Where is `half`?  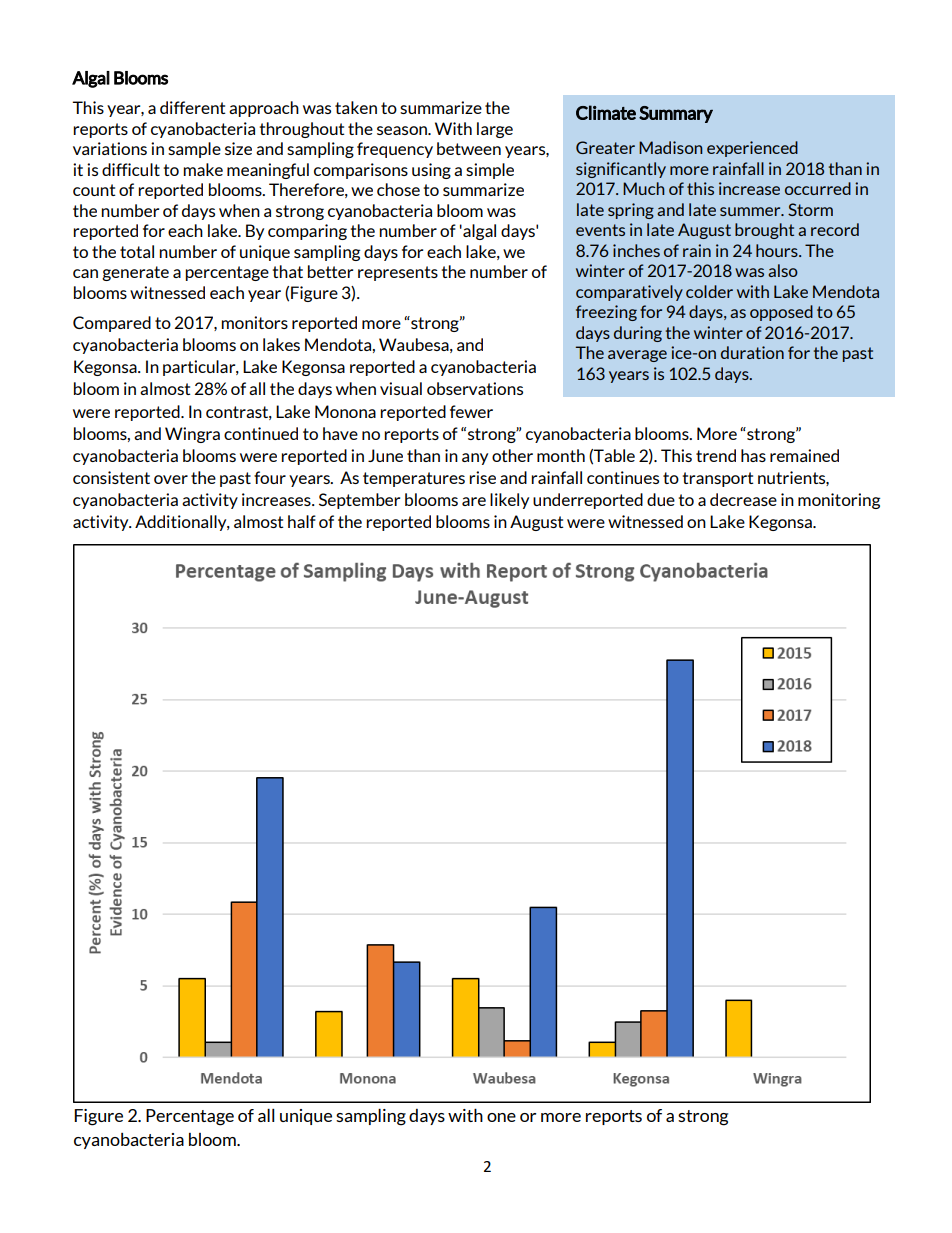 half is located at coordinates (302, 521).
